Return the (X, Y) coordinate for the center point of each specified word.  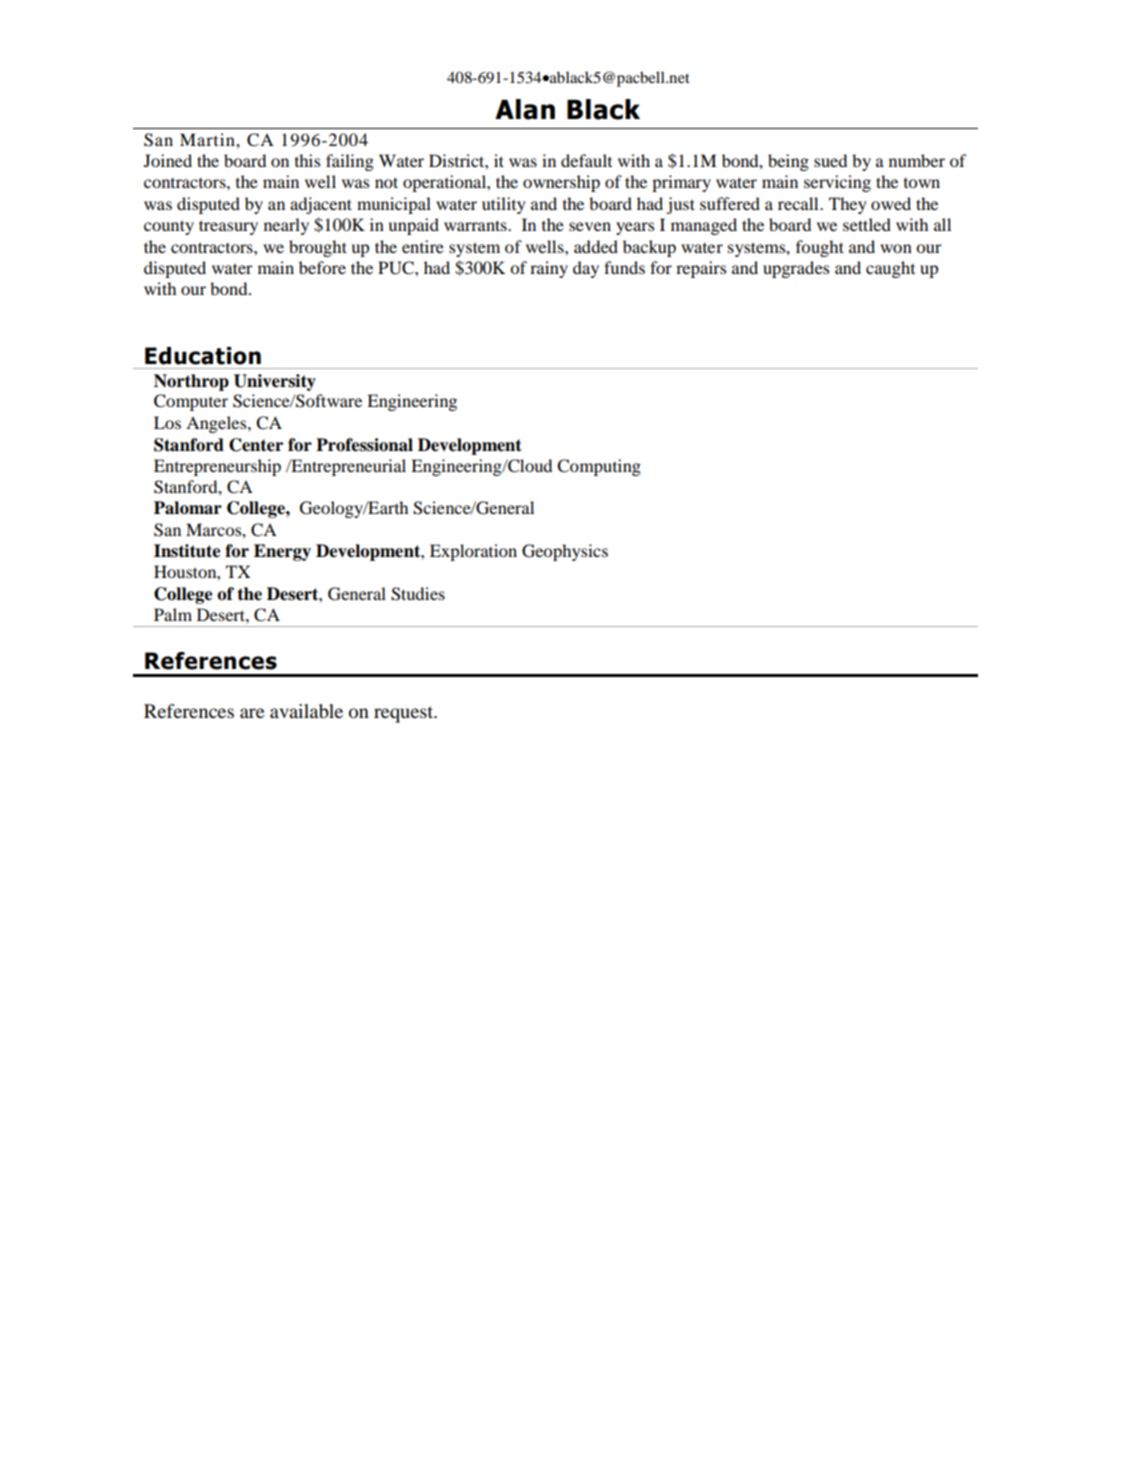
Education (203, 356)
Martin (208, 139)
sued (830, 160)
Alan (525, 109)
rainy (549, 269)
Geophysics (565, 552)
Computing (599, 467)
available (306, 711)
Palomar (188, 508)
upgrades (796, 269)
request (405, 714)
